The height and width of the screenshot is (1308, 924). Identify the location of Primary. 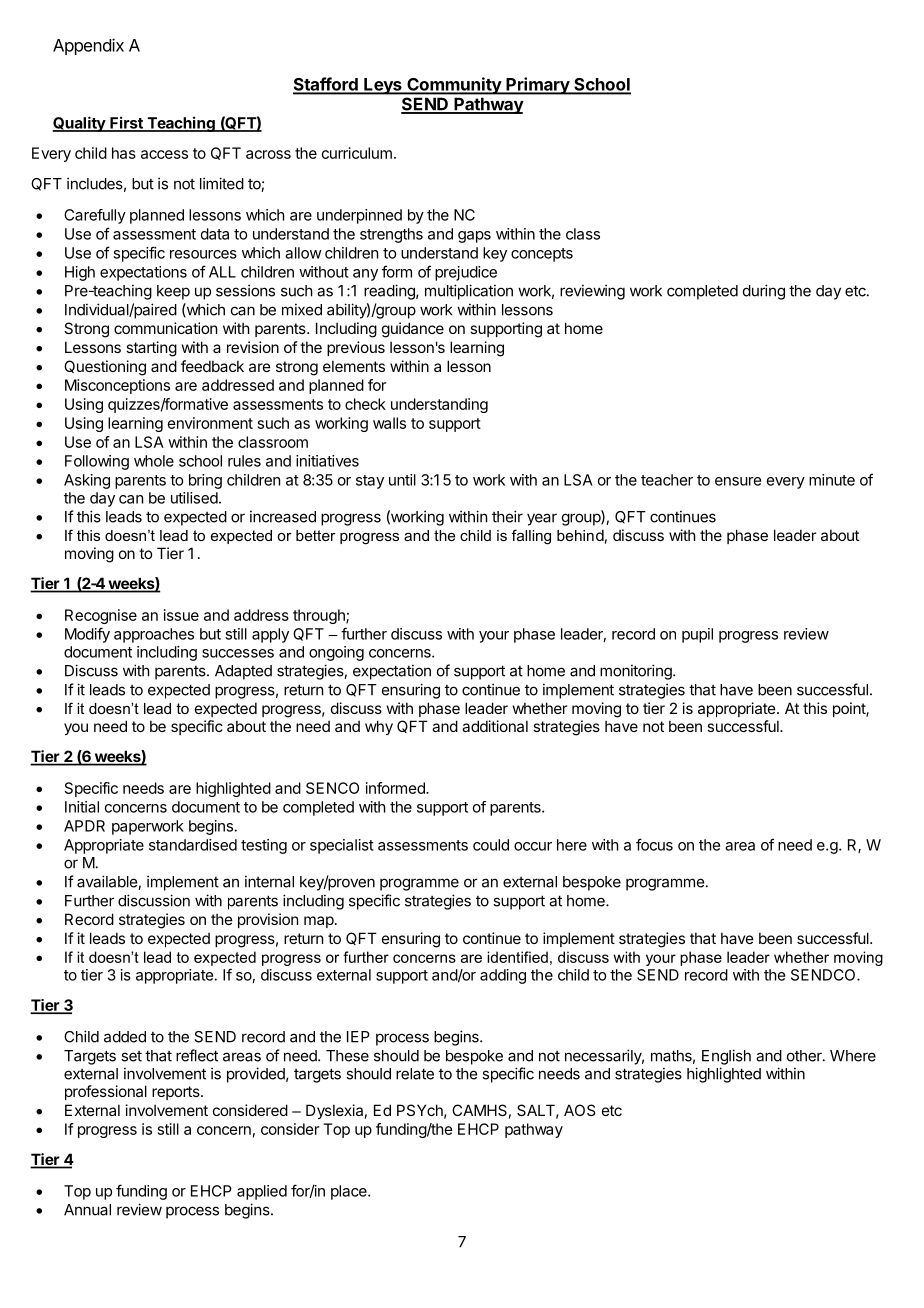
(537, 86).
